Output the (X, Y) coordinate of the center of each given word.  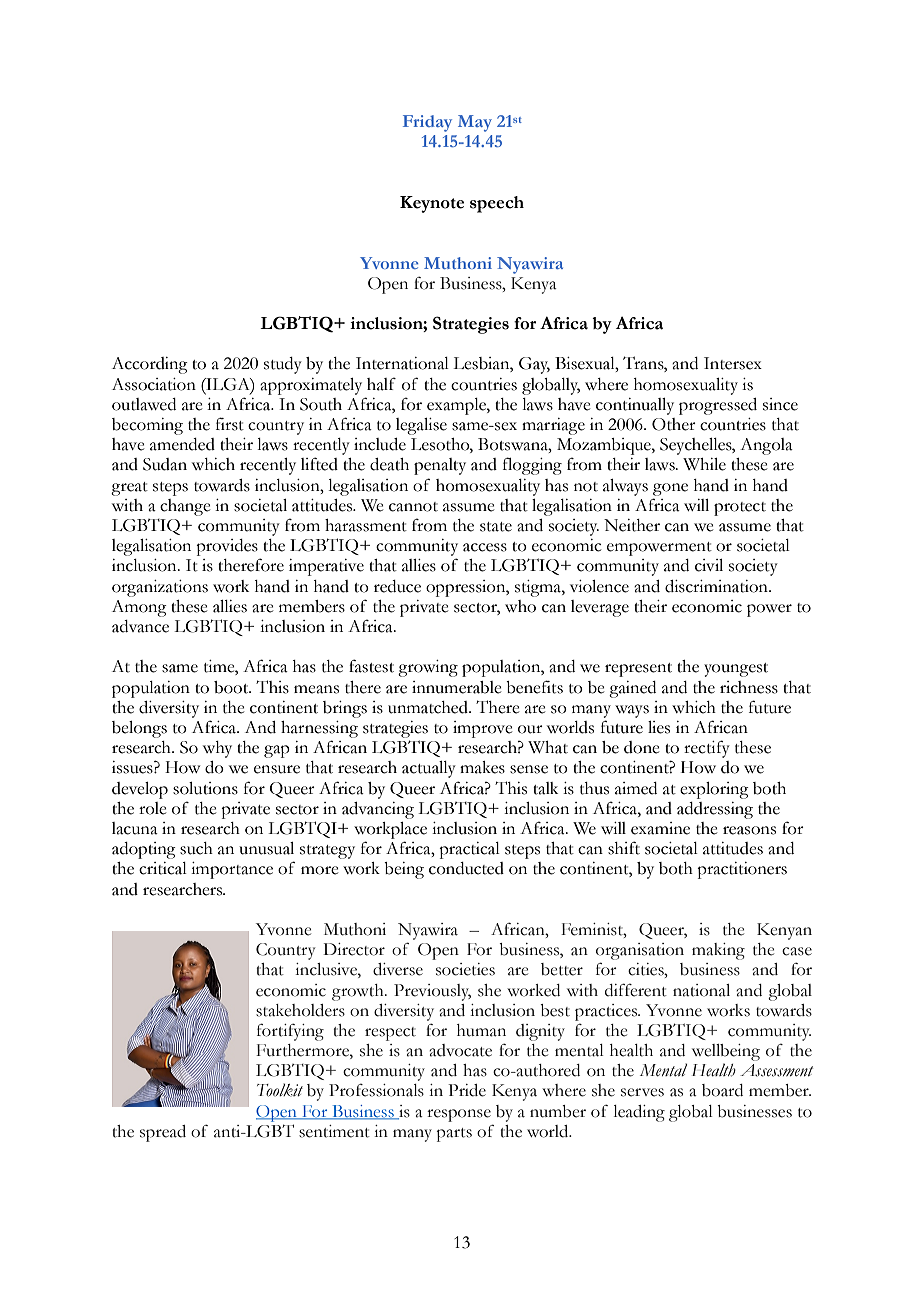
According (150, 365)
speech (497, 204)
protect (740, 509)
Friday (427, 123)
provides (227, 547)
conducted (466, 868)
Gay (534, 365)
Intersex (733, 363)
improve (483, 729)
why (217, 749)
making (718, 951)
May (475, 123)
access (485, 547)
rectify (707, 749)
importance (232, 870)
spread (163, 1133)
